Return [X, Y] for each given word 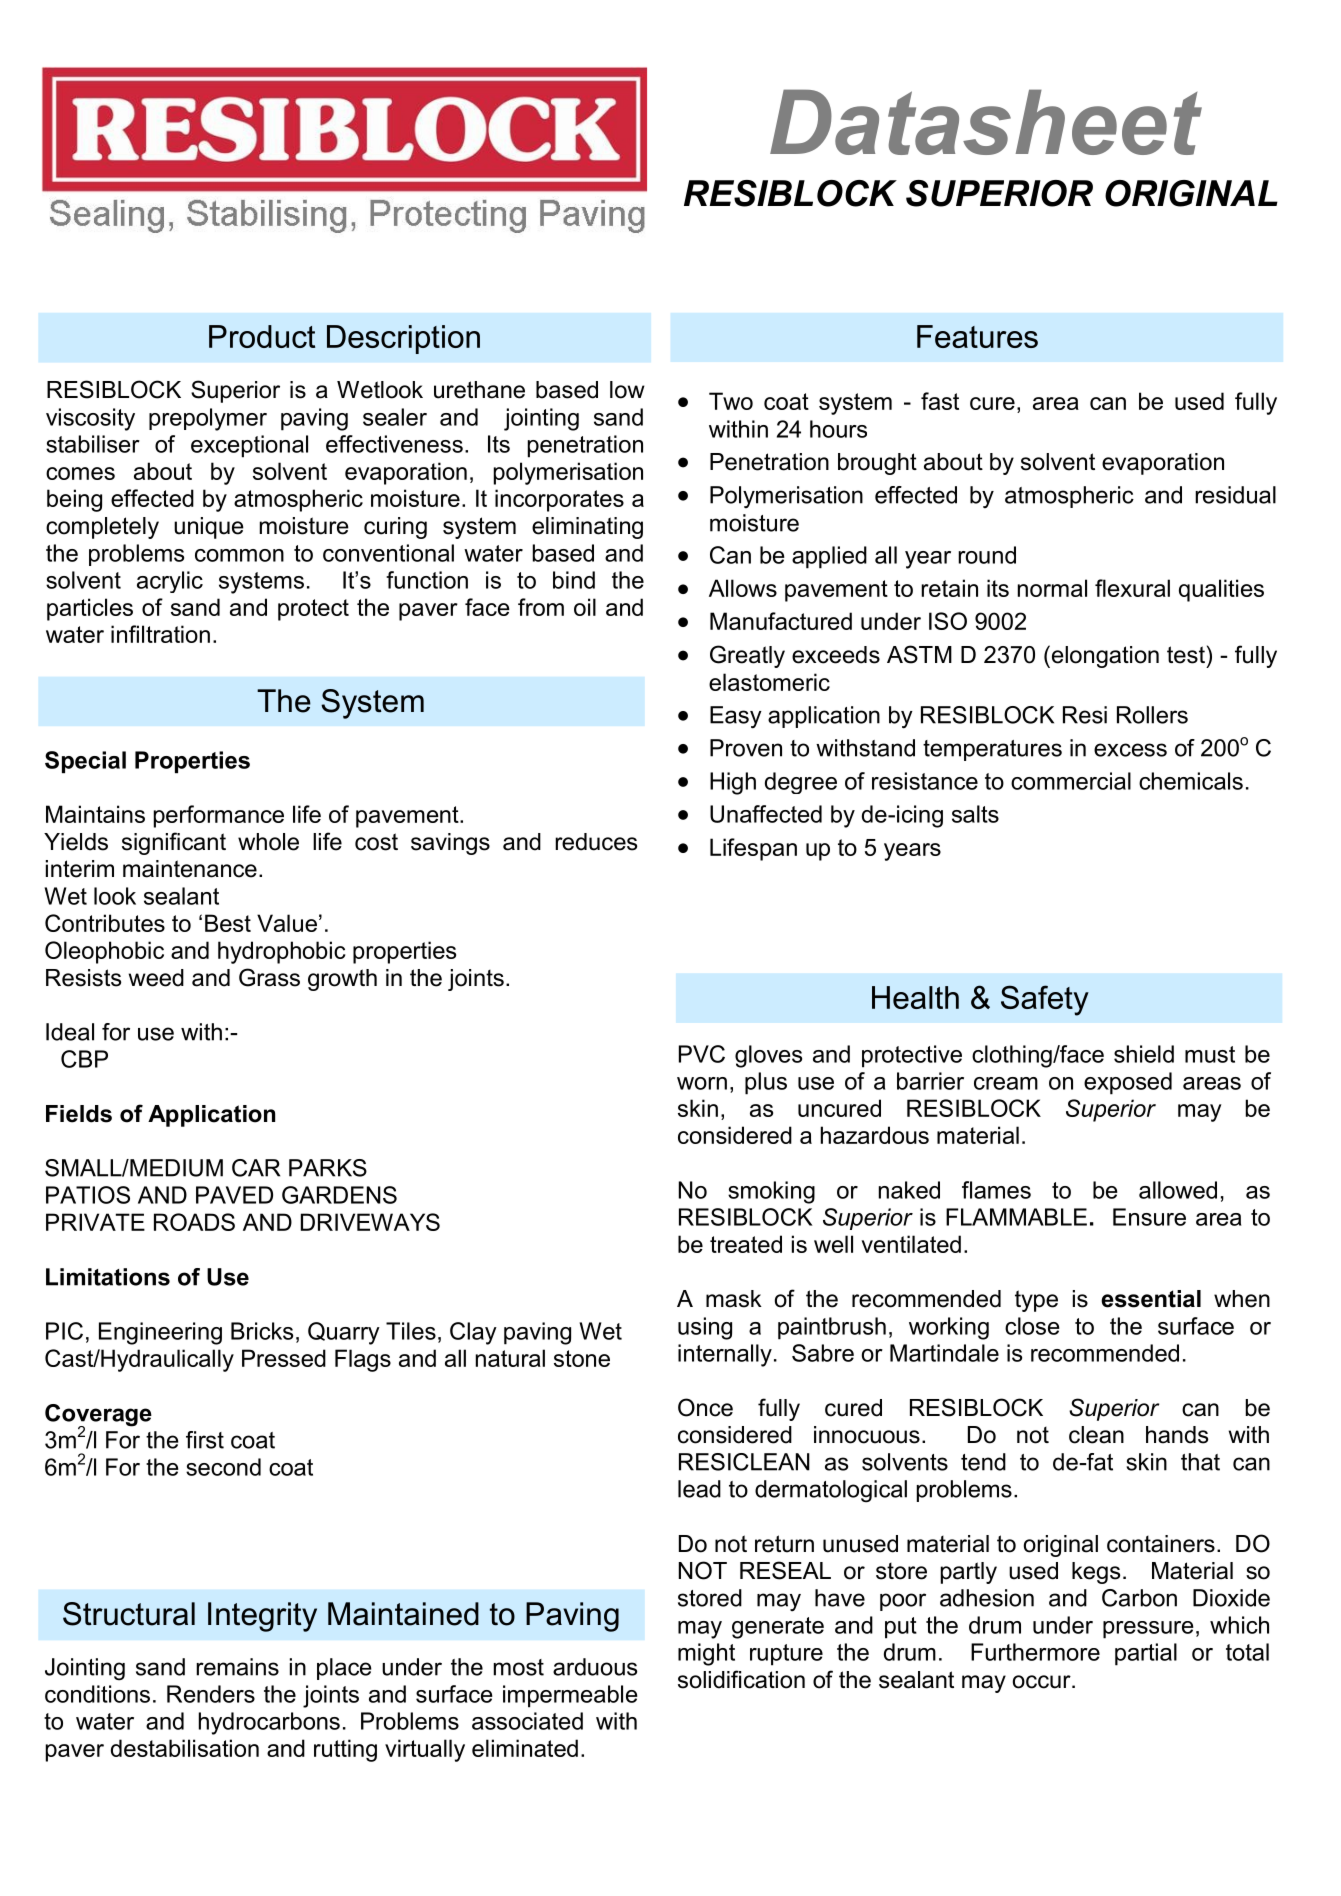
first [205, 1440]
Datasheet [986, 122]
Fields [79, 1114]
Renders [211, 1694]
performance [219, 816]
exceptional [249, 446]
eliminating [587, 528]
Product [262, 336]
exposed [1128, 1083]
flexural [1132, 588]
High [733, 783]
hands [1177, 1435]
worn [702, 1083]
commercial [1071, 781]
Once [705, 1407]
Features [977, 336]
